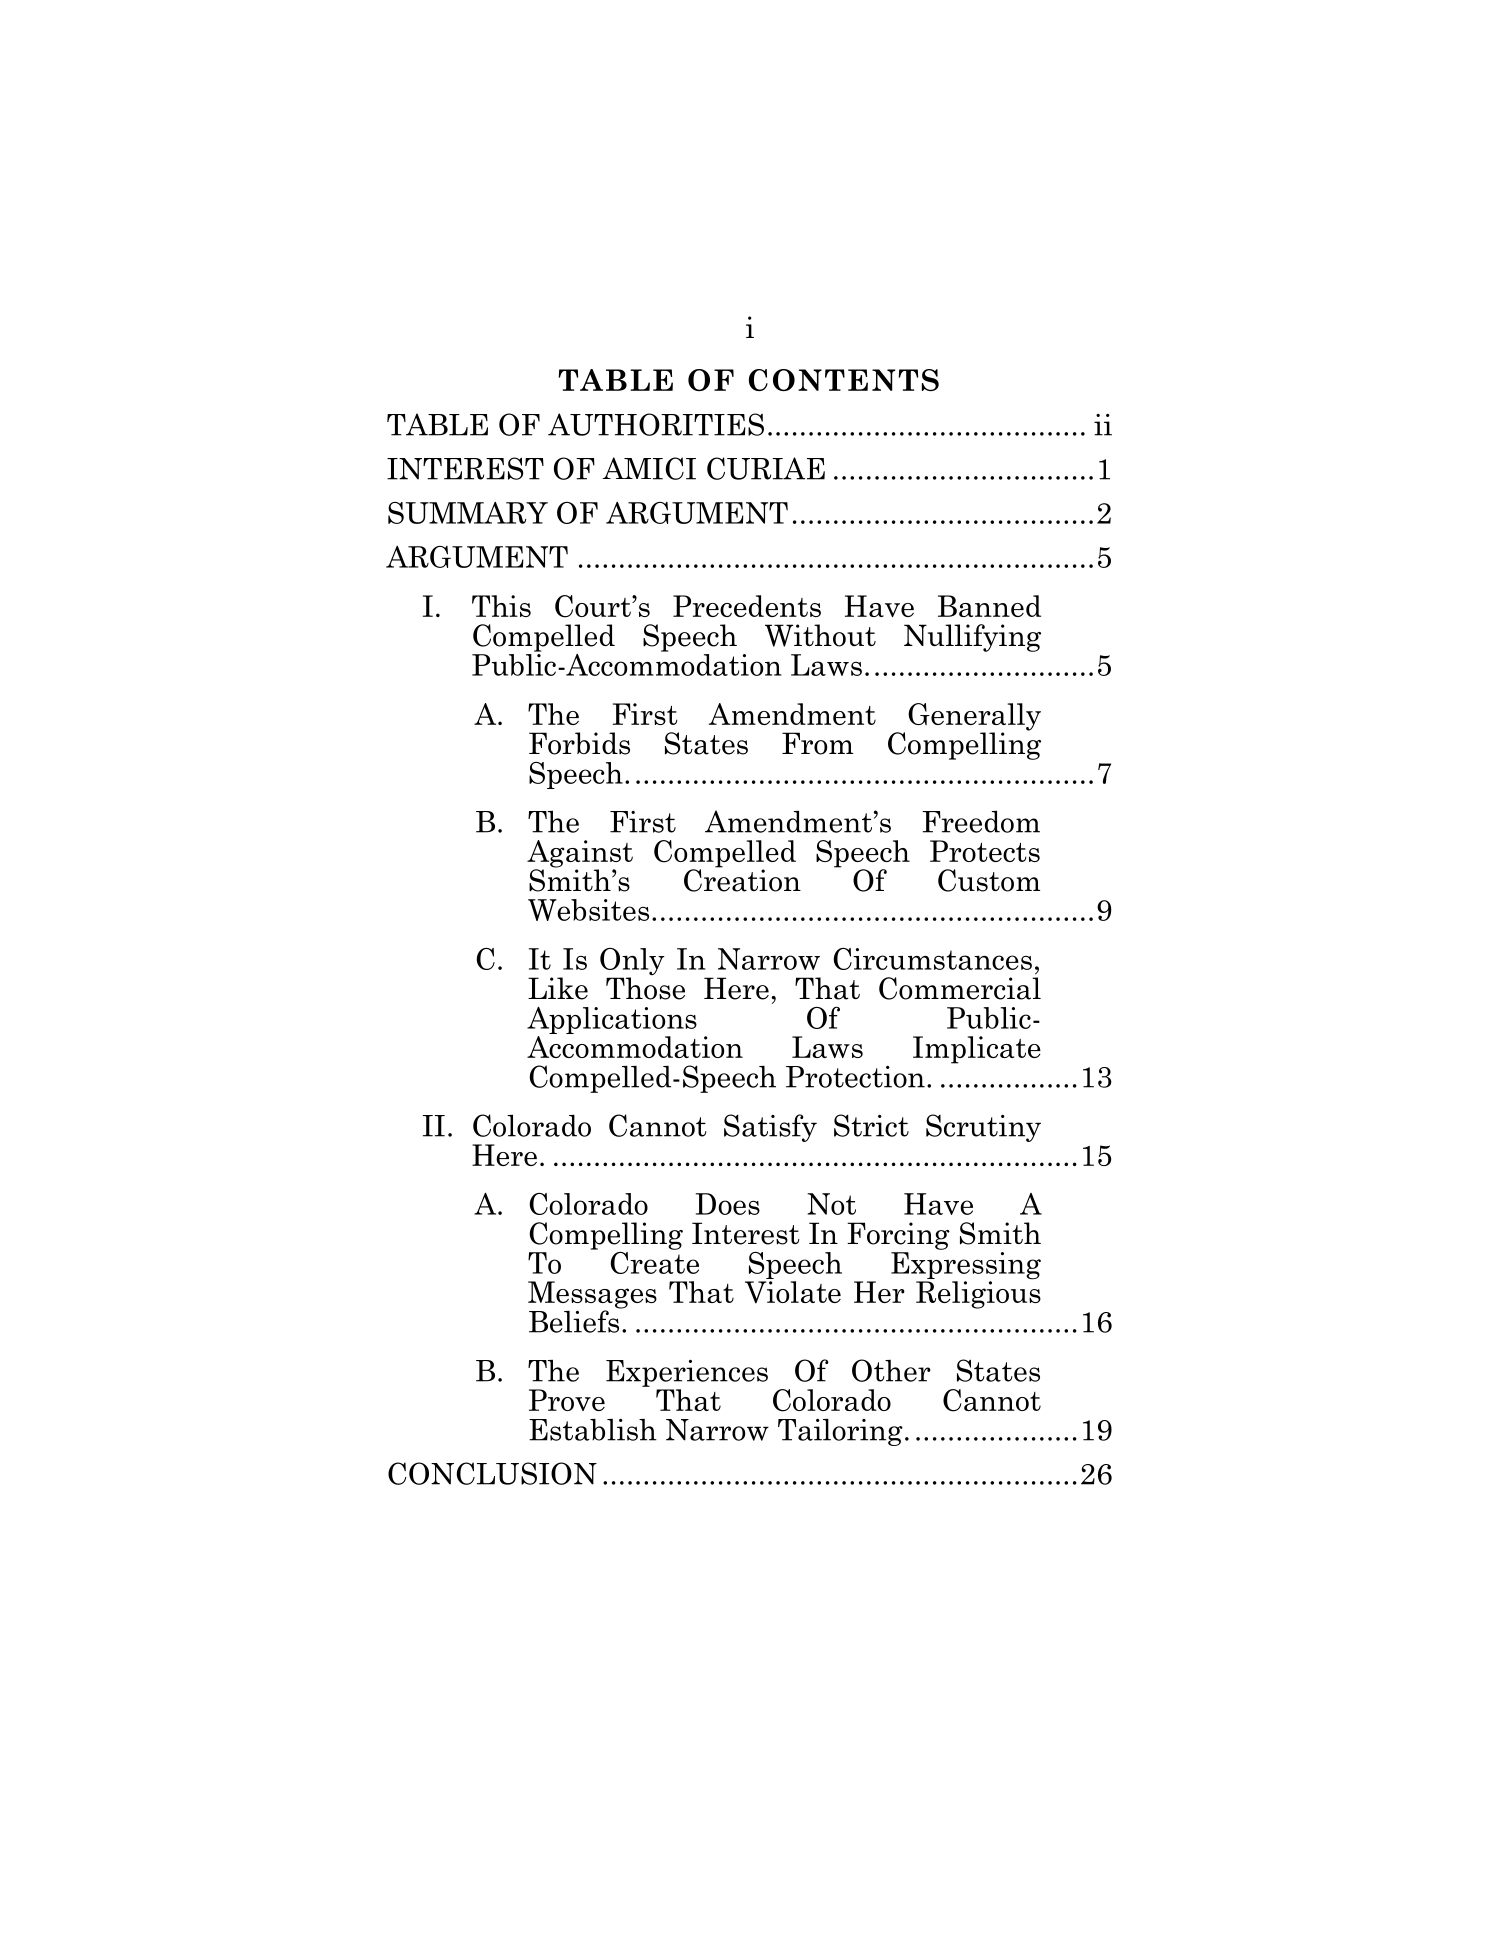 This screenshot has height=1941, width=1500. I want to click on SUMMARY, so click(468, 513).
